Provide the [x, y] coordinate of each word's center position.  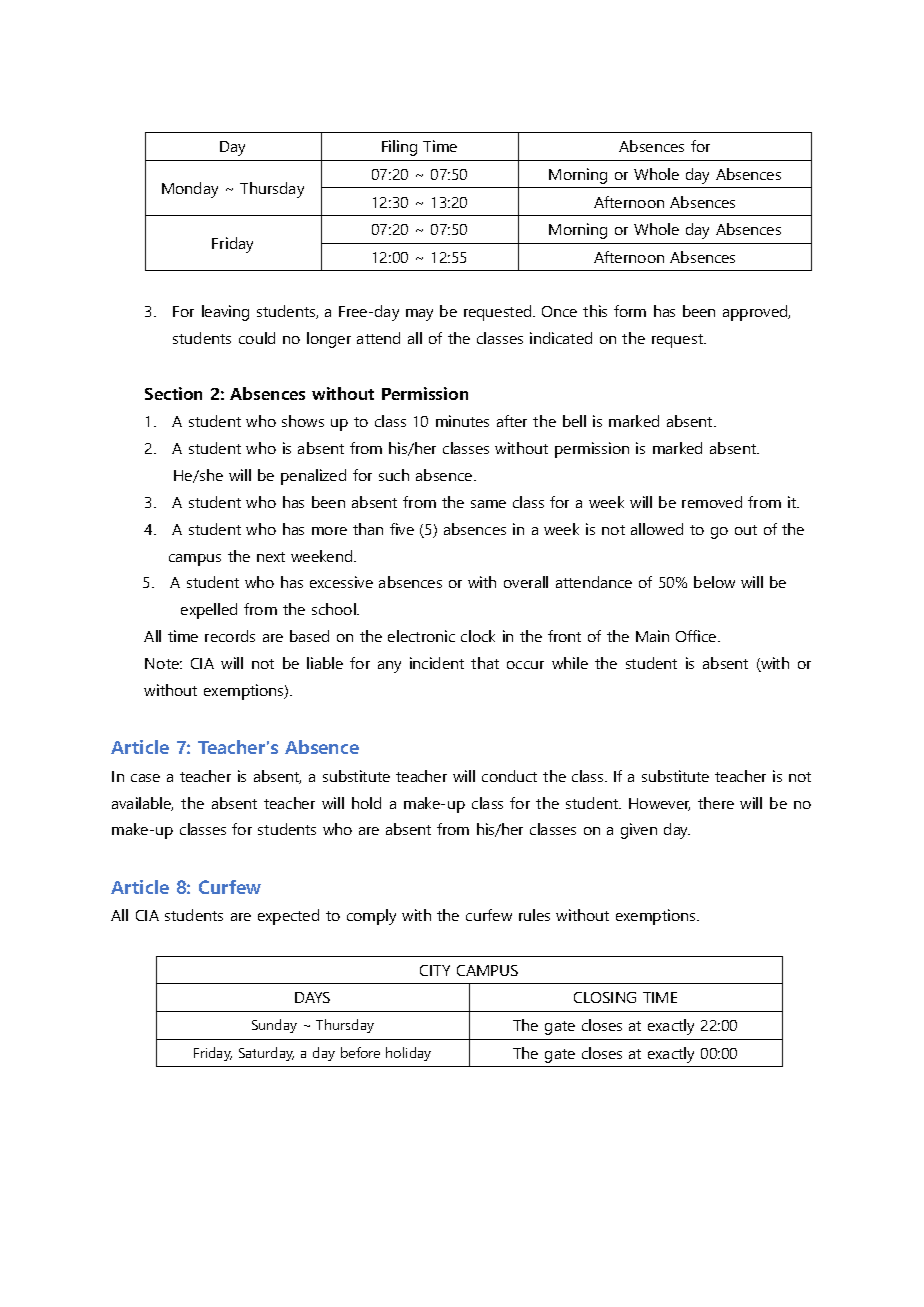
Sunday [274, 1026]
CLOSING [605, 997]
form [630, 311]
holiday [408, 1054]
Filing [399, 148]
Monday [190, 190]
